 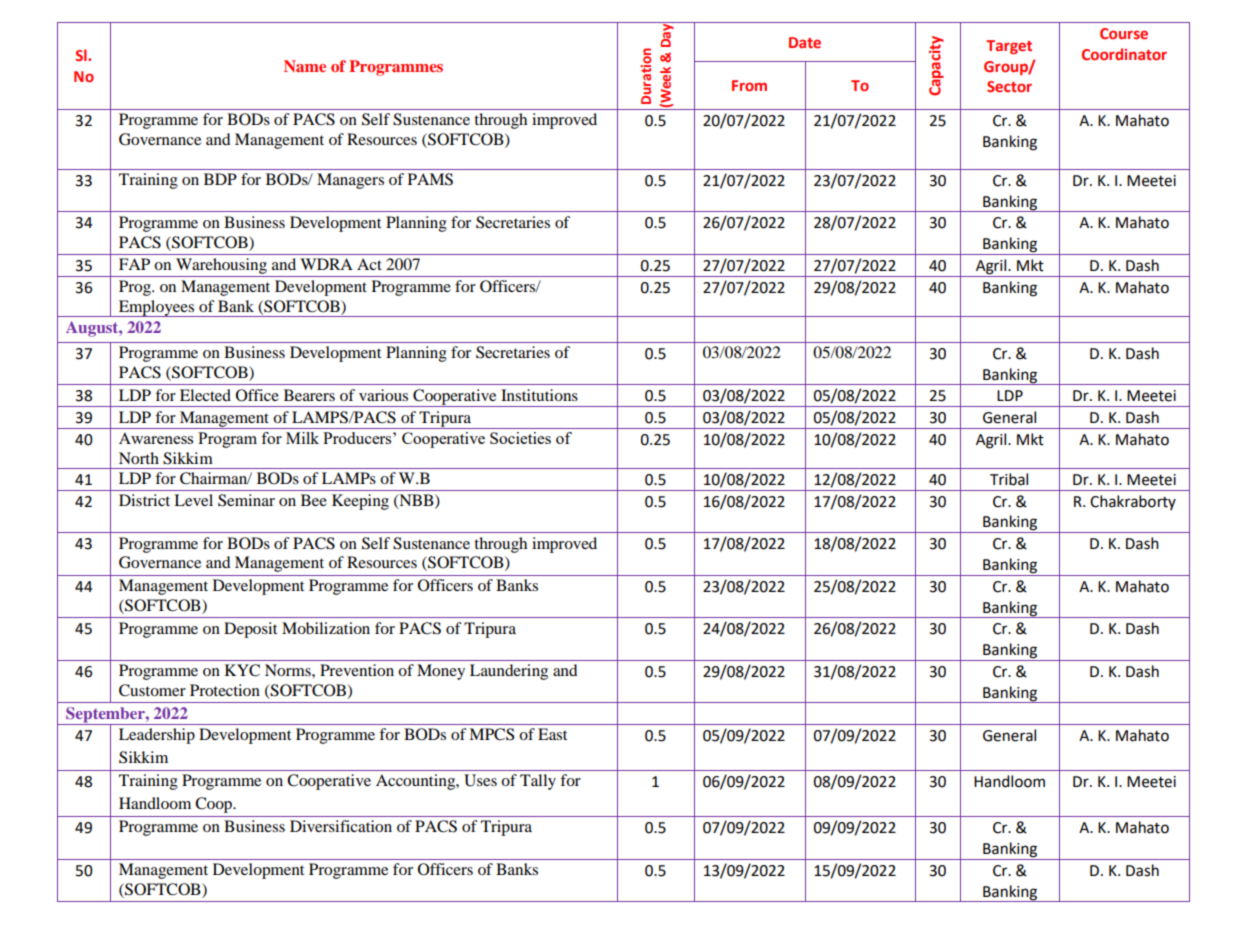 What do you see at coordinates (749, 85) in the page?
I see `From` at bounding box center [749, 85].
